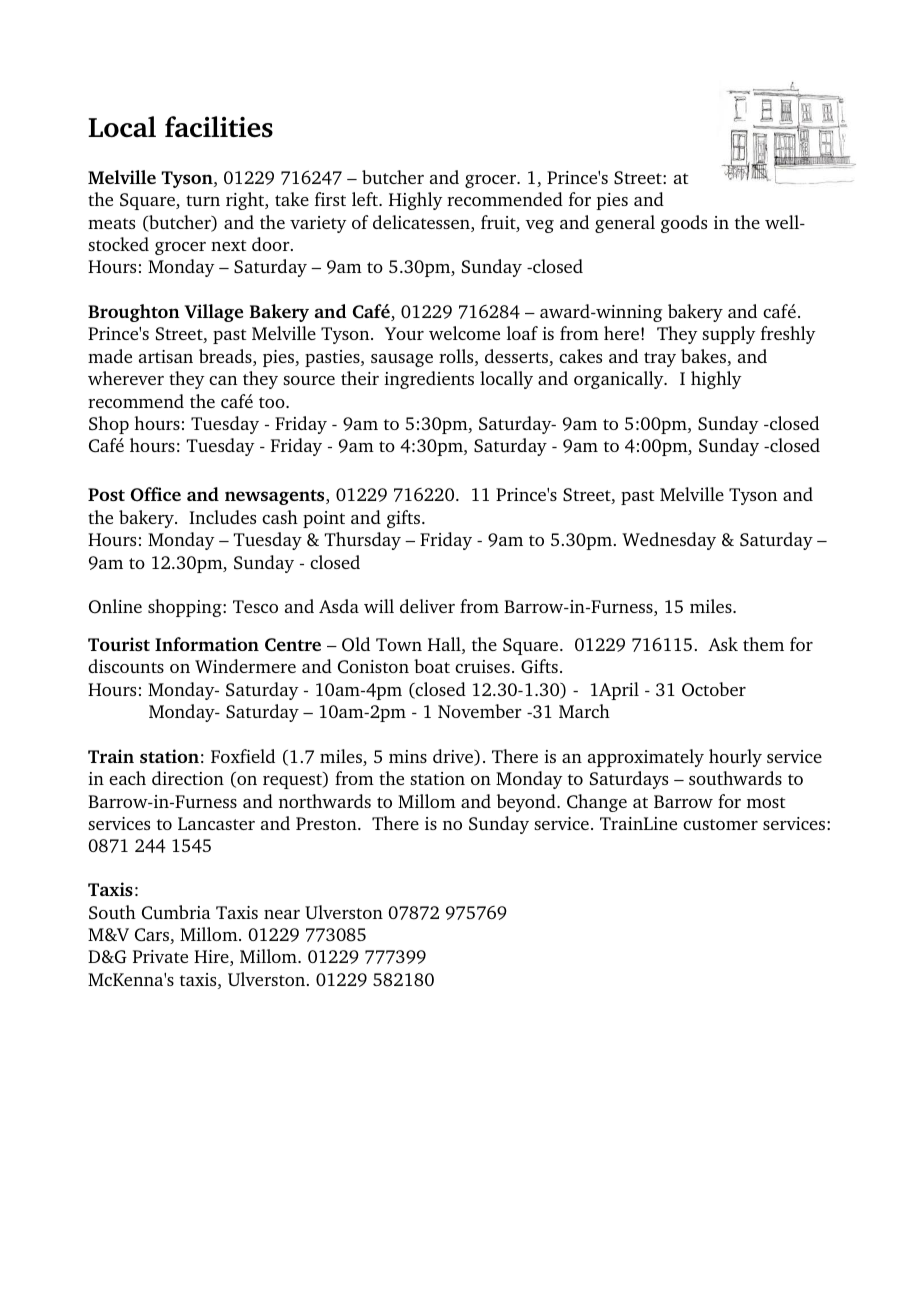  Describe the element at coordinates (669, 541) in the document. I see `Wednesday` at that location.
